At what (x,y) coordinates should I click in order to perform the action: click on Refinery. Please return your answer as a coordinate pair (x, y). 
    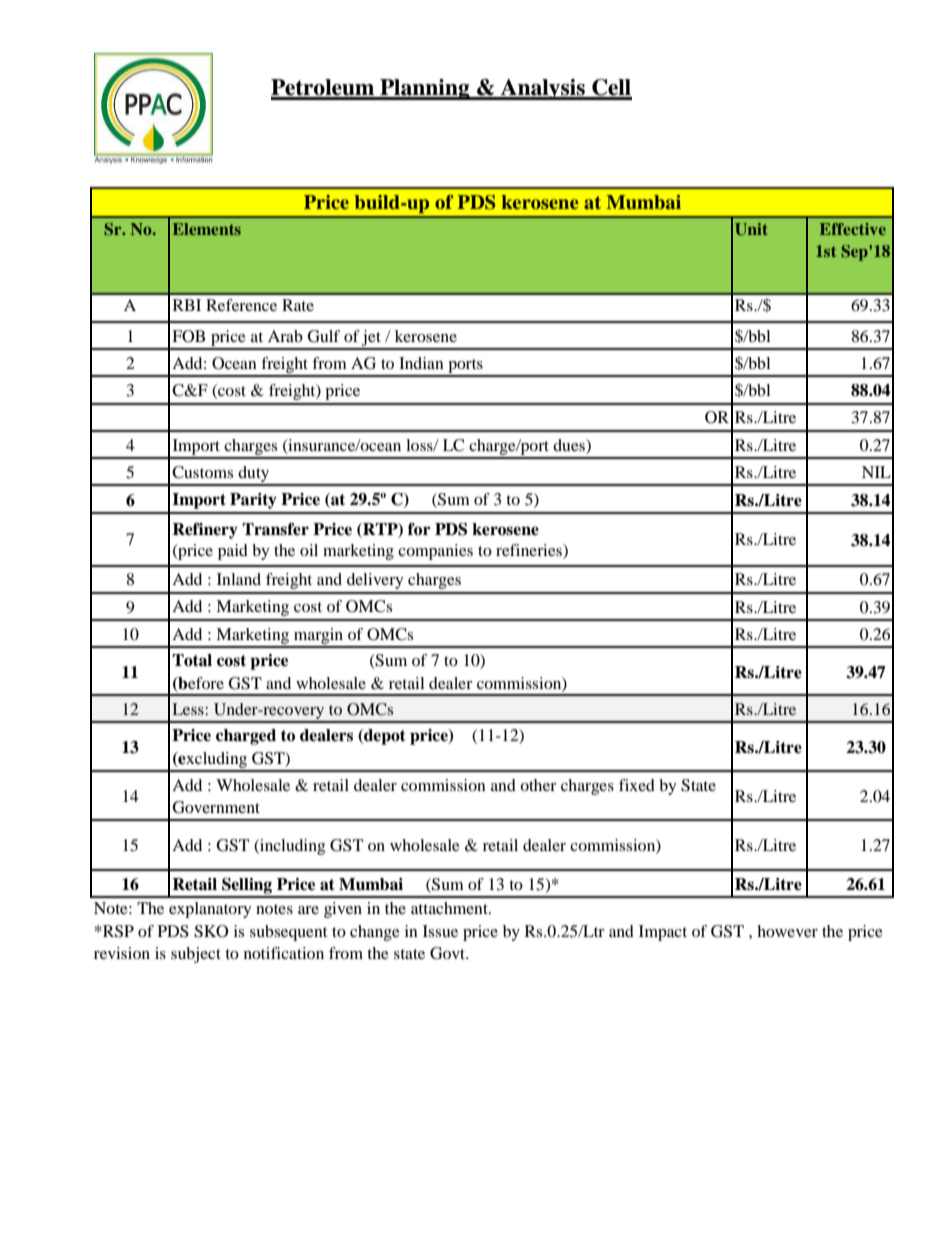
    Looking at the image, I should click on (205, 531).
